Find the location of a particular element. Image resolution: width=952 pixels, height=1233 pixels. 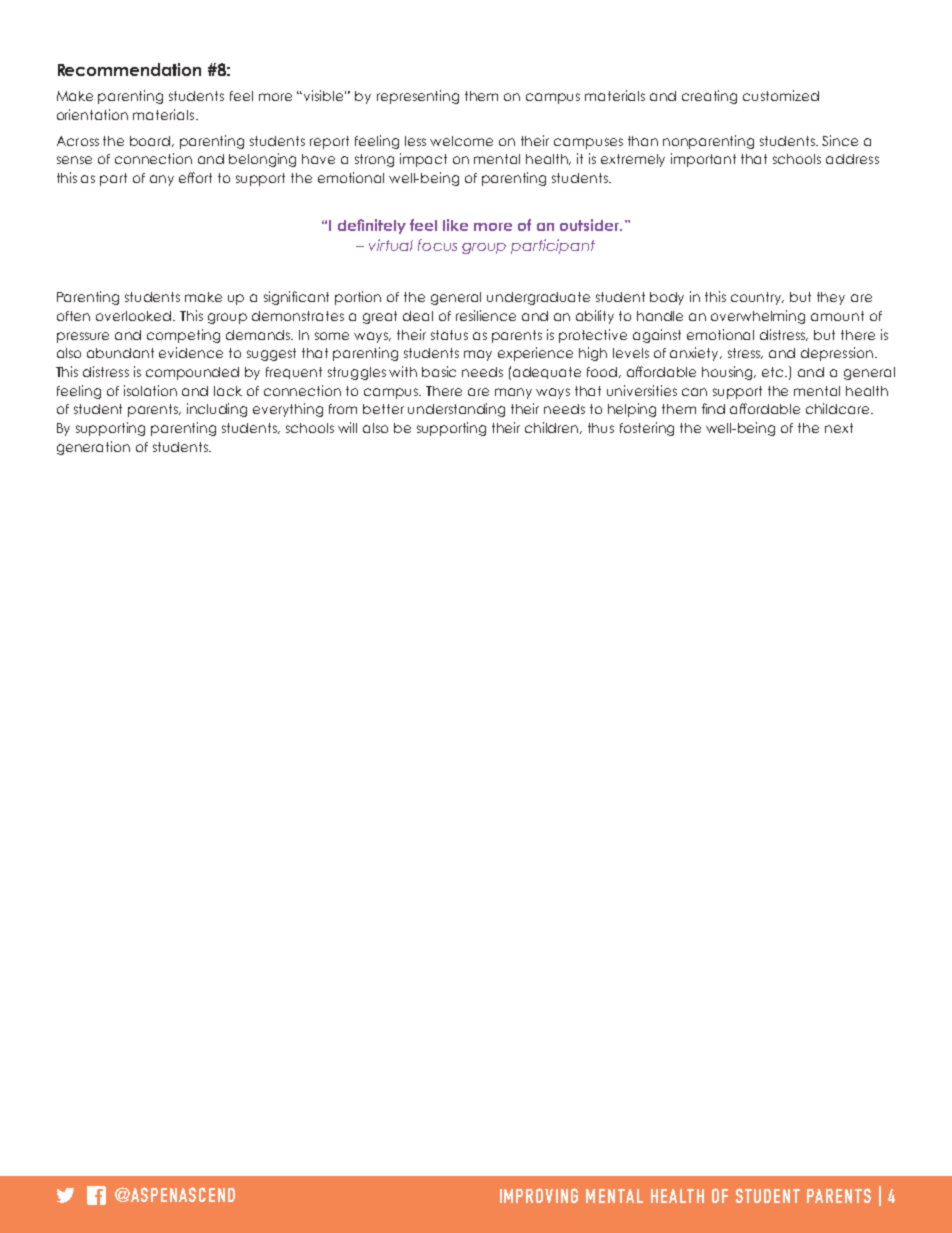

IMPROVING is located at coordinates (539, 1195).
